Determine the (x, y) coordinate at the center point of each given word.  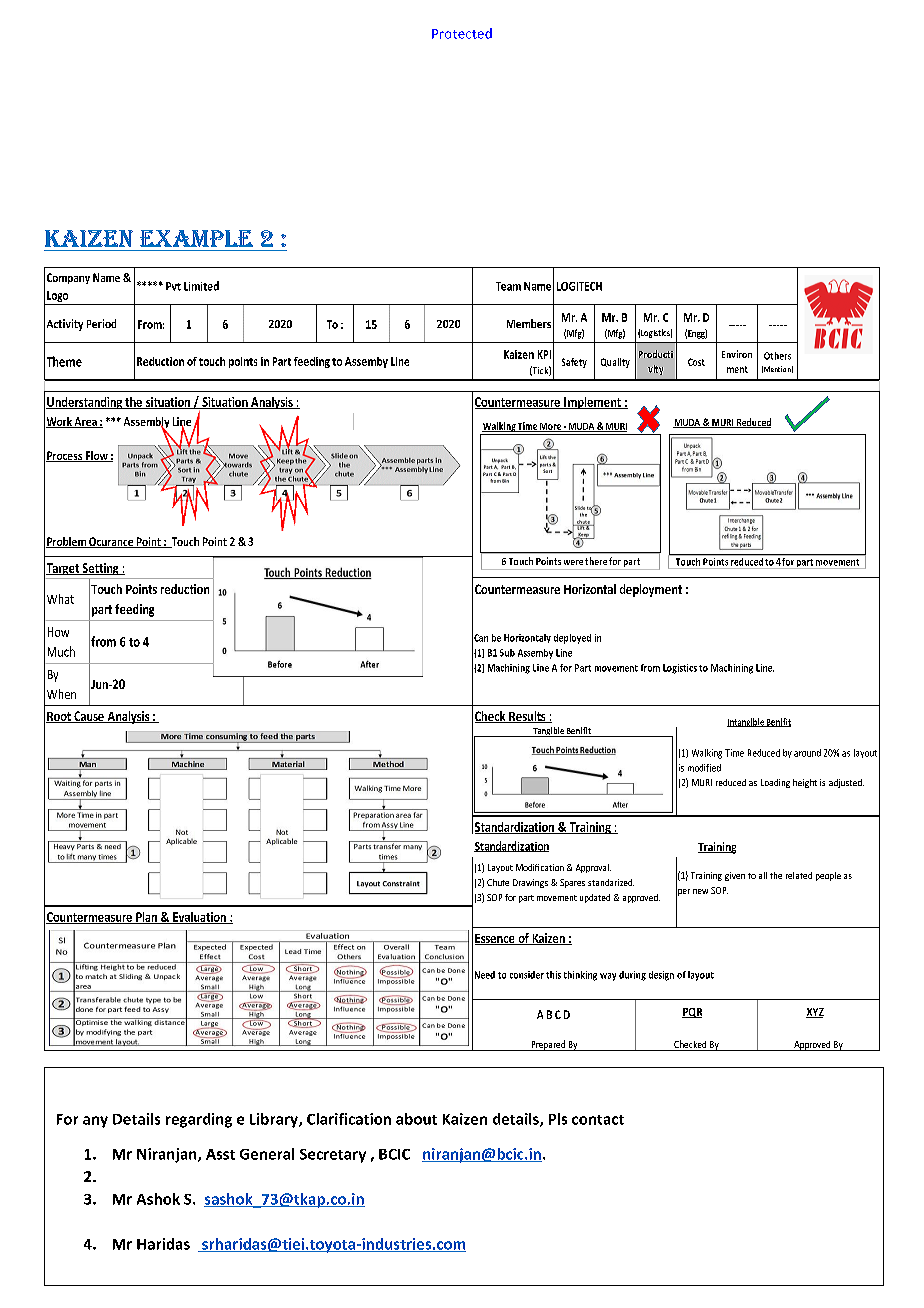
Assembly (146, 424)
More (551, 427)
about (416, 1119)
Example (196, 238)
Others (777, 356)
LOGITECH (579, 286)
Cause (89, 717)
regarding (199, 1120)
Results (527, 717)
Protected (462, 33)
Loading (775, 783)
